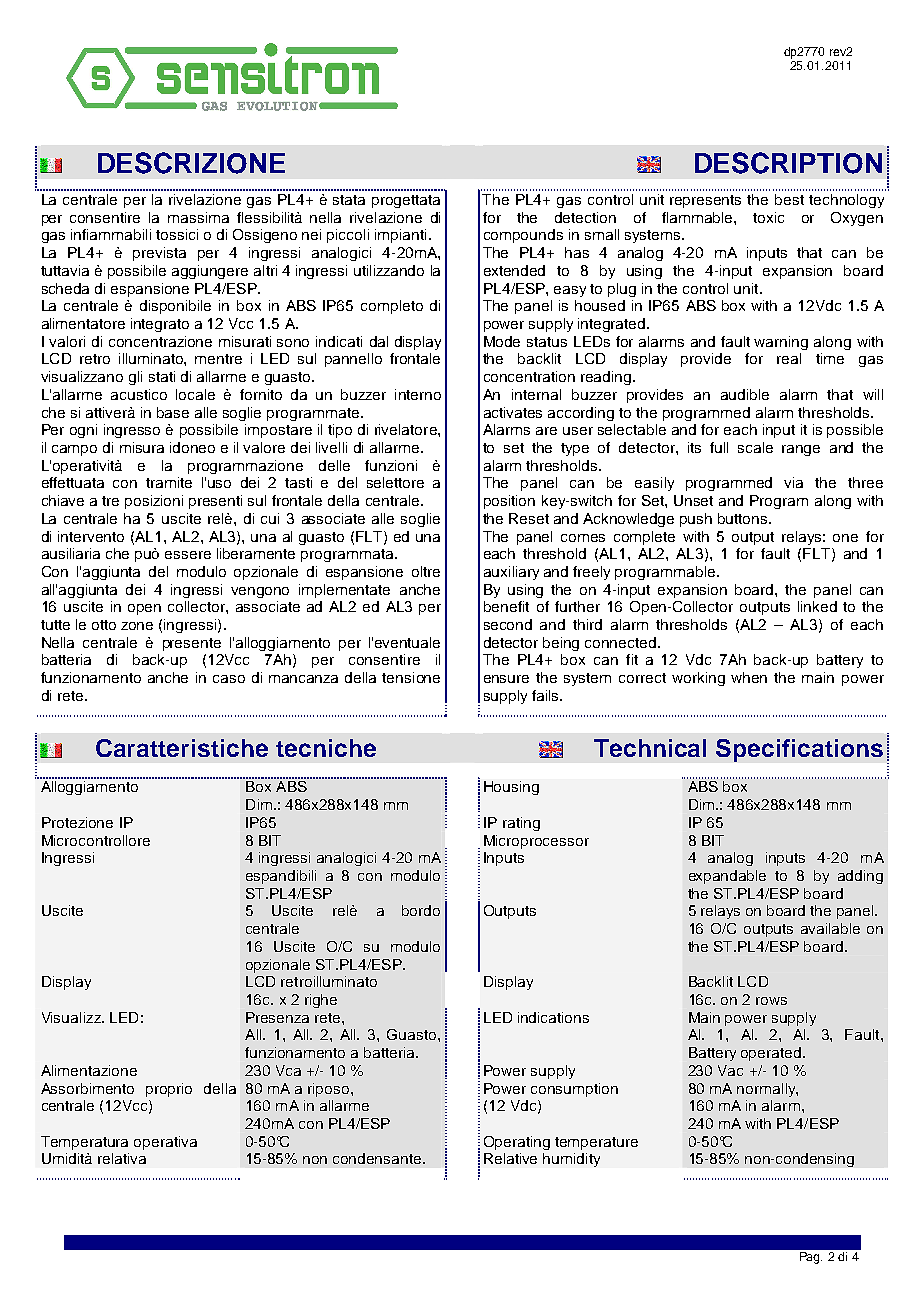  I want to click on Vca, so click(288, 1070).
